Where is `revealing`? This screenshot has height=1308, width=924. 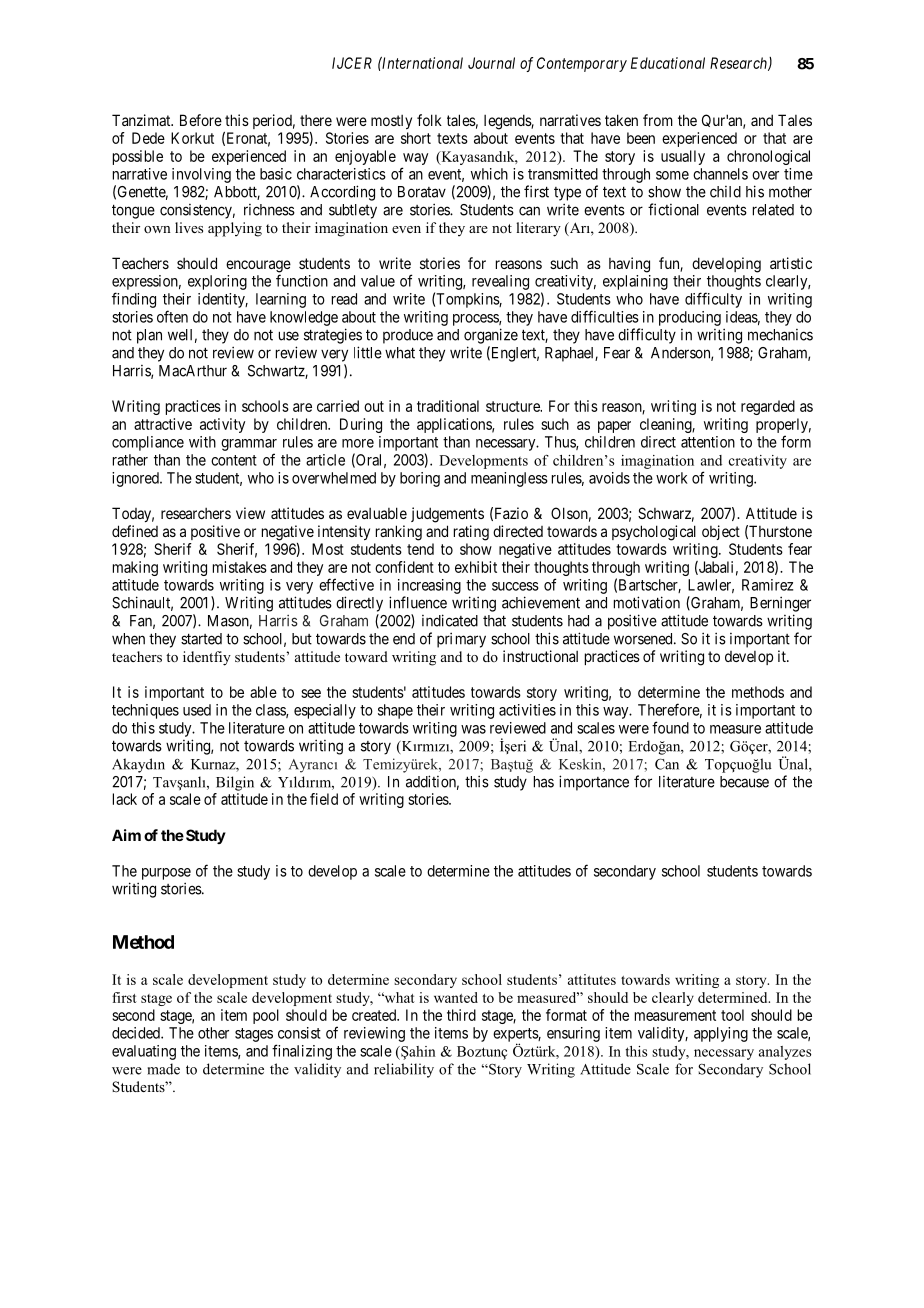
revealing is located at coordinates (500, 282).
